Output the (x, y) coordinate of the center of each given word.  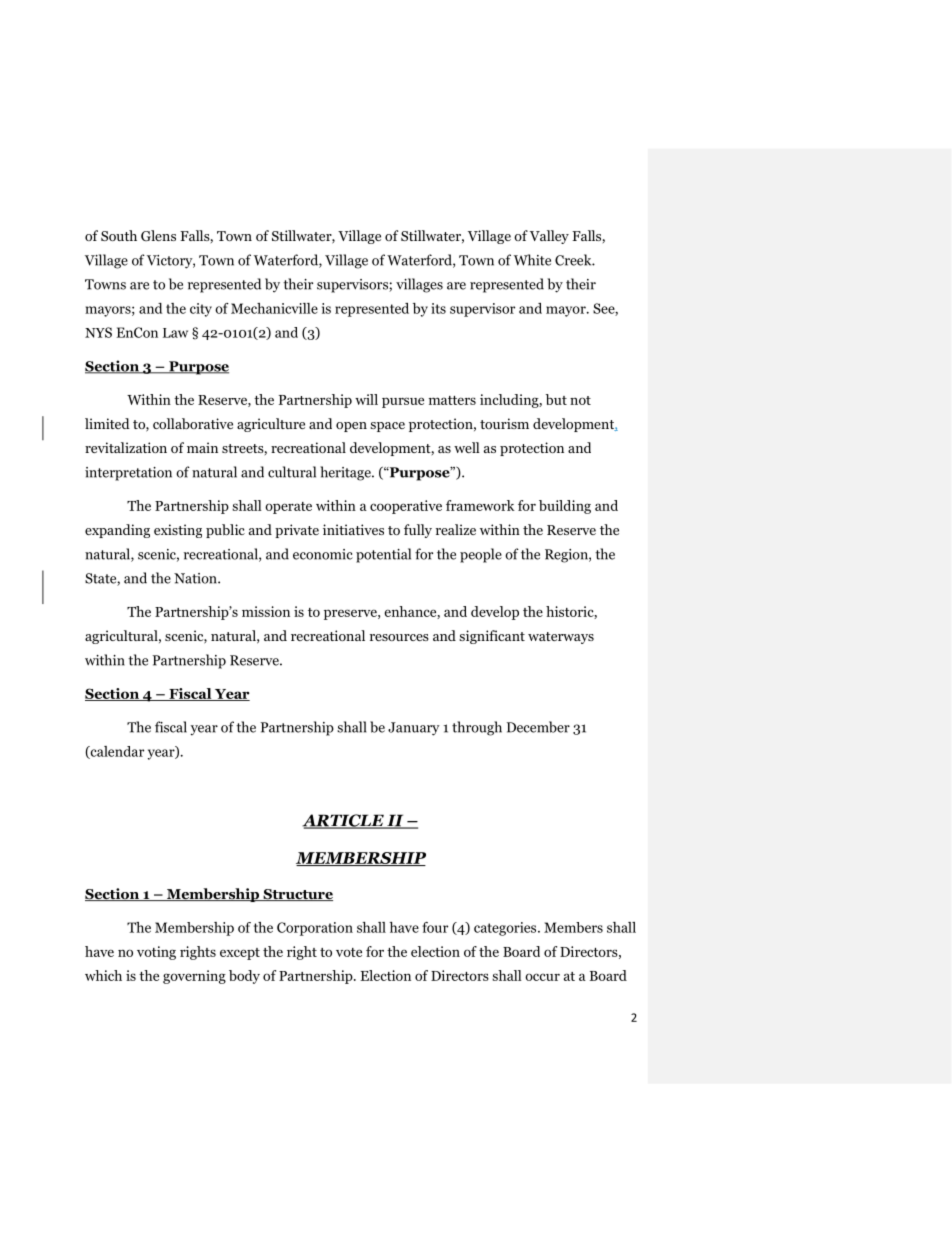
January (414, 729)
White (532, 260)
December (538, 727)
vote (349, 952)
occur (542, 977)
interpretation (128, 474)
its (438, 308)
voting (156, 953)
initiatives (353, 529)
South (119, 235)
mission (266, 611)
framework (480, 505)
